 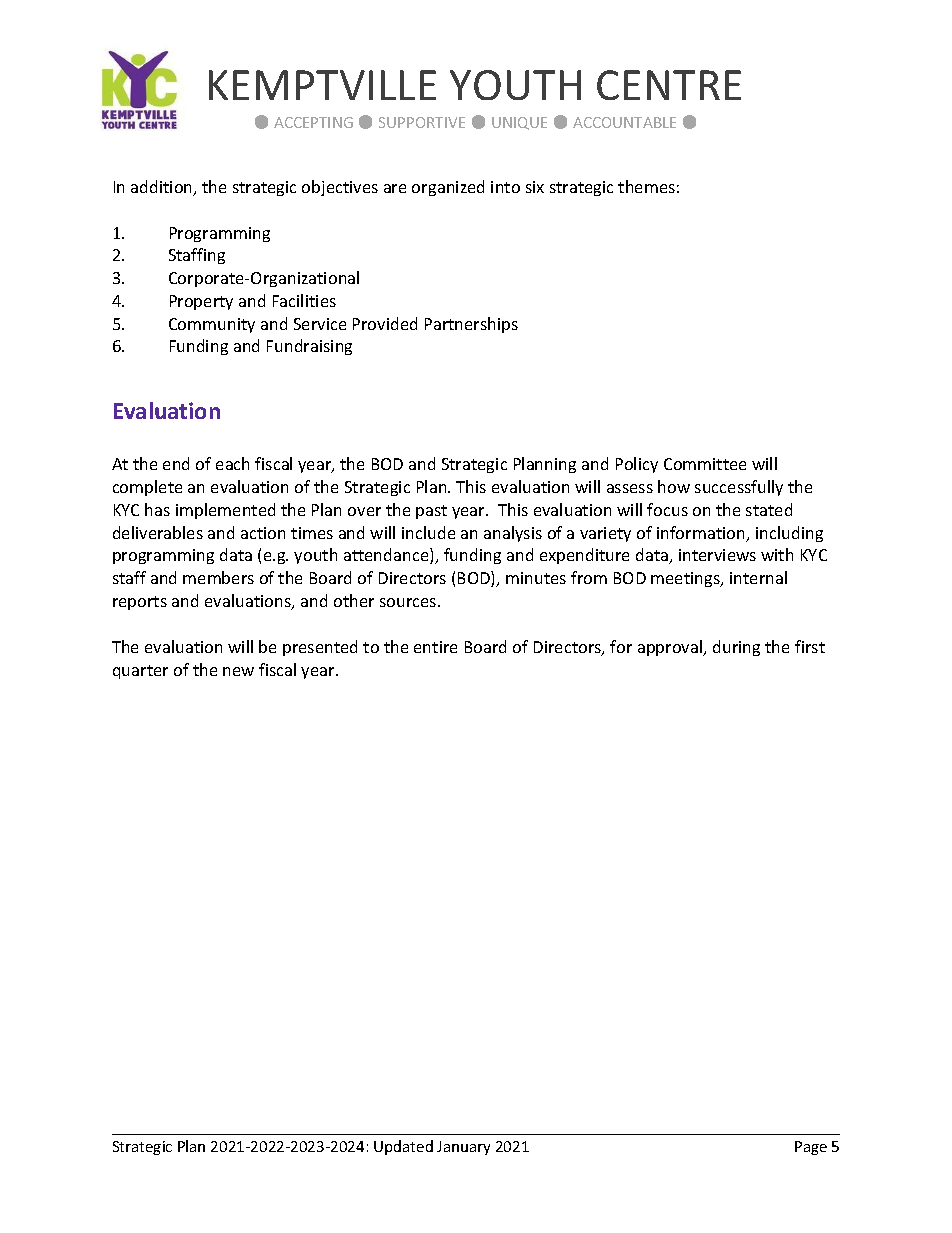 I want to click on entire, so click(x=435, y=647).
